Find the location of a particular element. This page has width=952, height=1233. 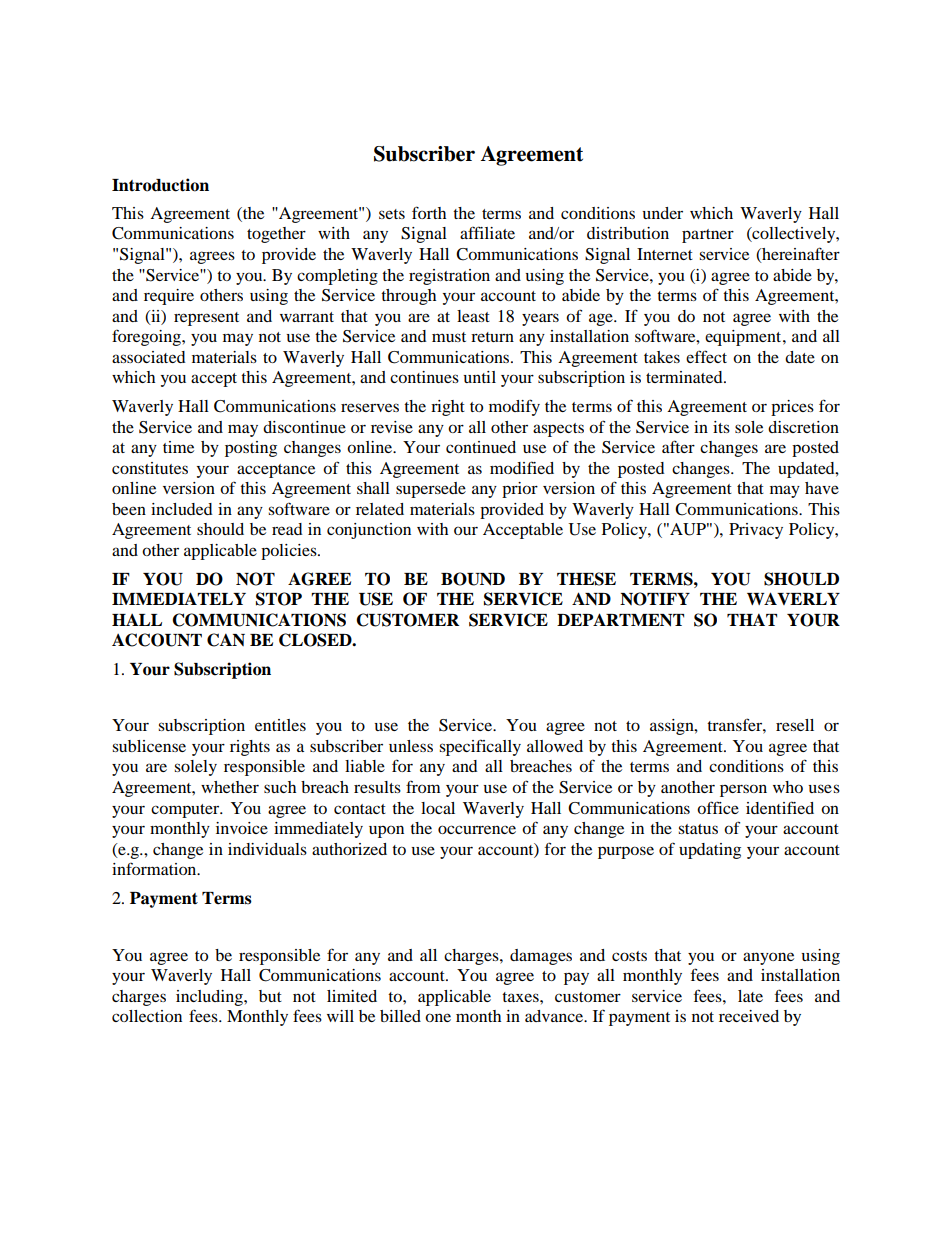

resell is located at coordinates (795, 725).
